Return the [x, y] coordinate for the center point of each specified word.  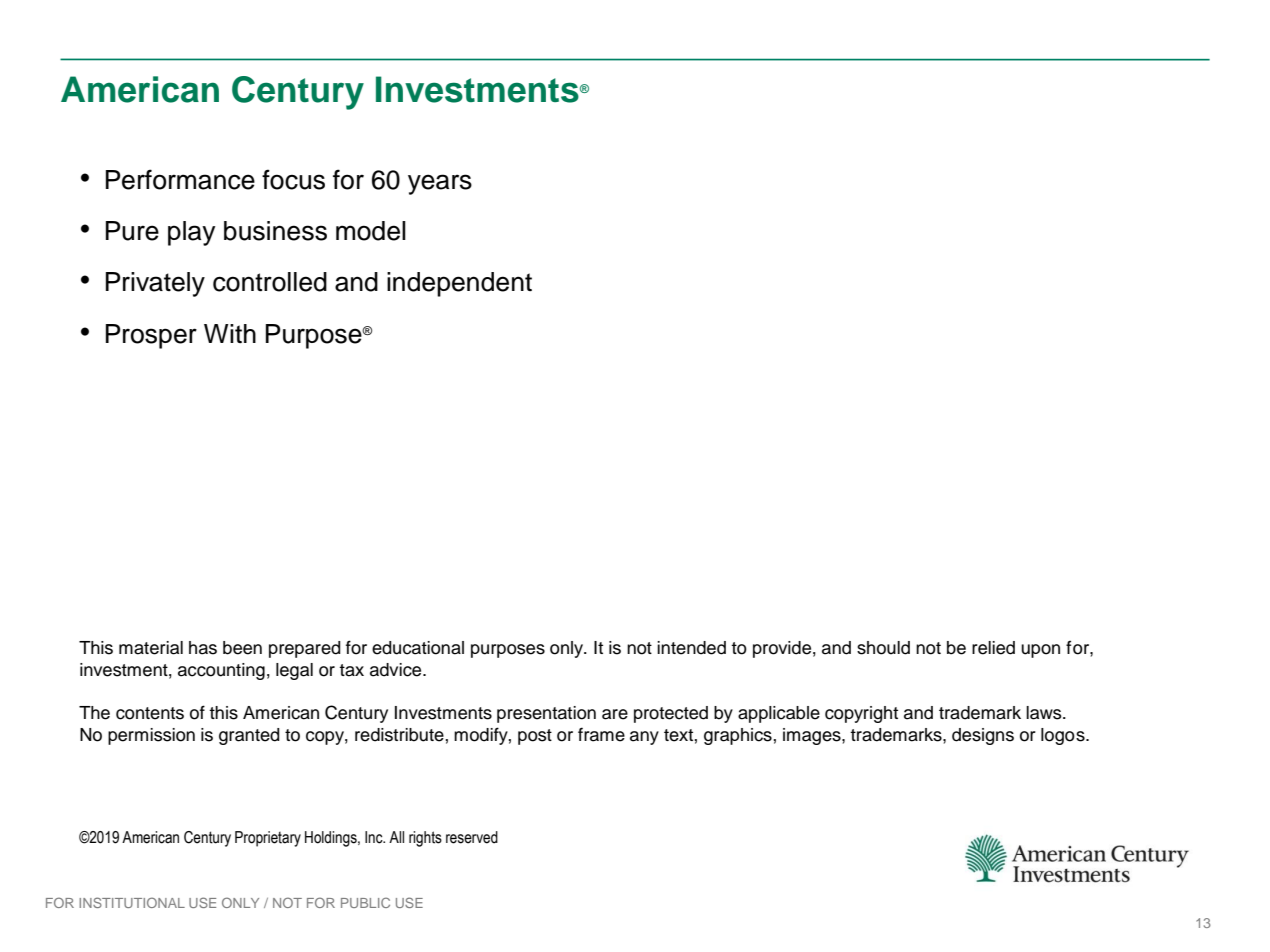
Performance [180, 179]
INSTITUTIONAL [132, 902]
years [440, 184]
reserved [472, 837]
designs [983, 736]
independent [459, 284]
